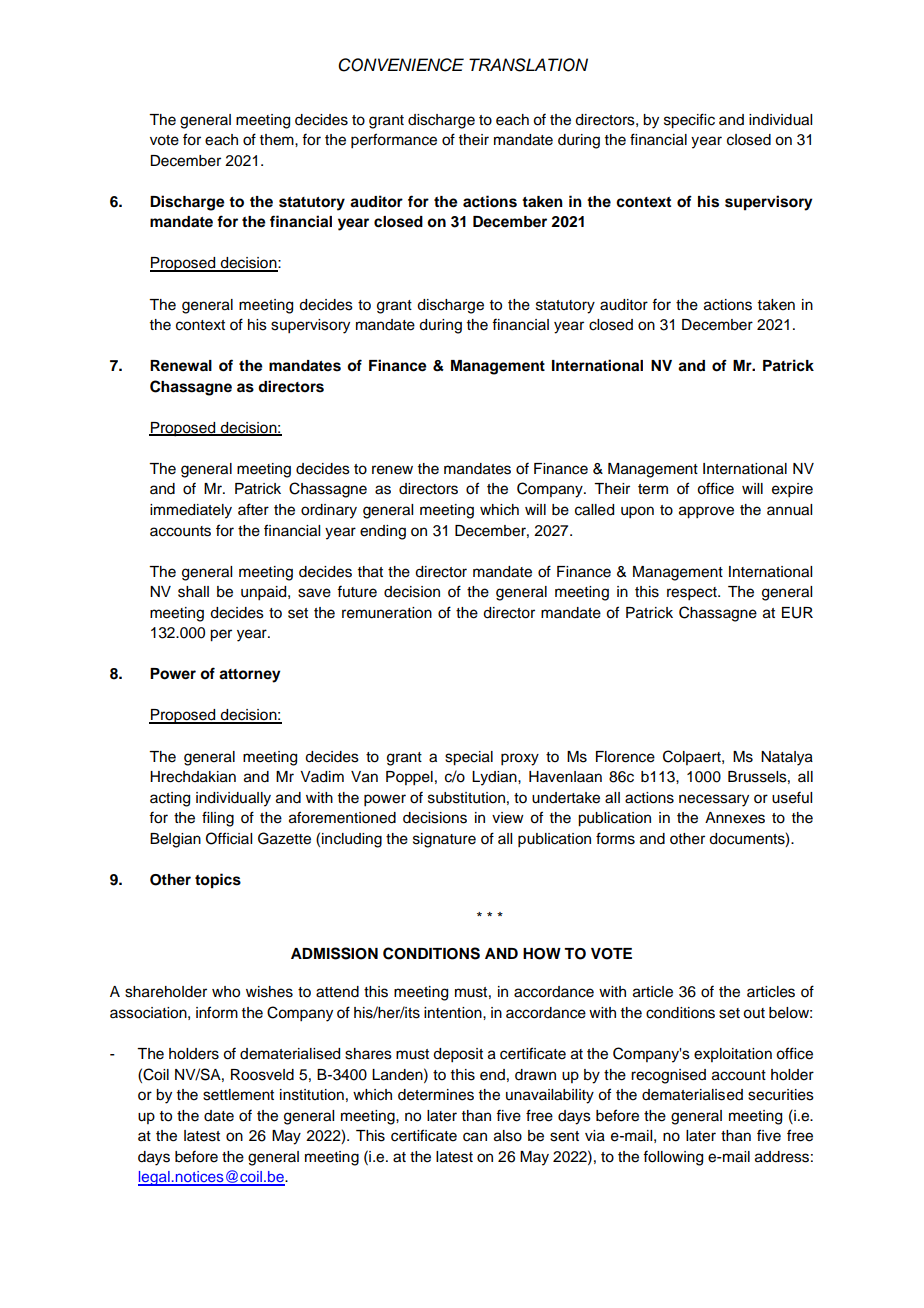  What do you see at coordinates (689, 121) in the image?
I see `specific` at bounding box center [689, 121].
